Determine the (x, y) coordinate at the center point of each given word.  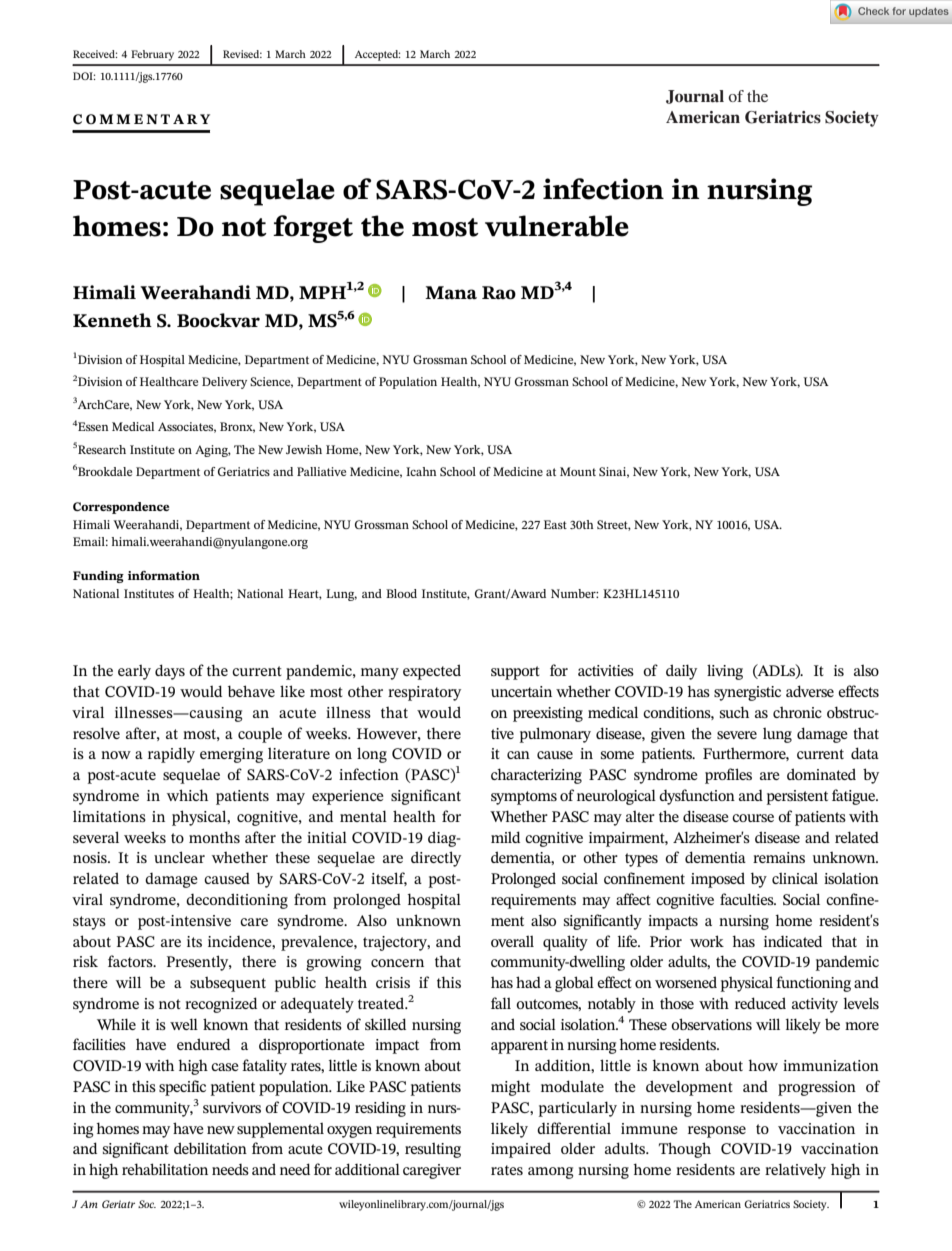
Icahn (421, 471)
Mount (578, 471)
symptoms (524, 798)
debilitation (210, 1148)
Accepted (378, 55)
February (152, 55)
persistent (797, 797)
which (187, 795)
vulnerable (557, 226)
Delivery (224, 383)
